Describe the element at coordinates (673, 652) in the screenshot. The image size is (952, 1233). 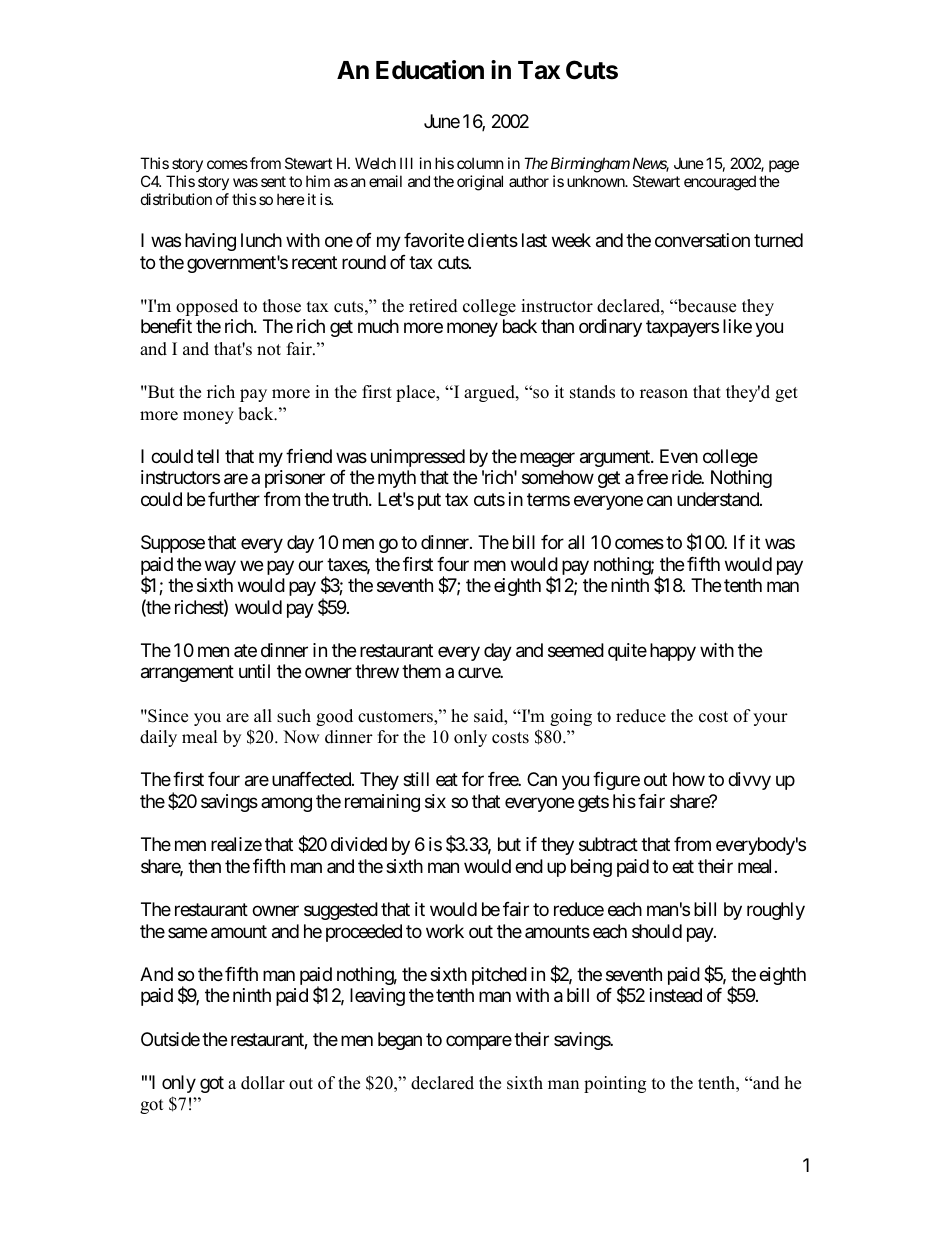
I see `happy` at that location.
